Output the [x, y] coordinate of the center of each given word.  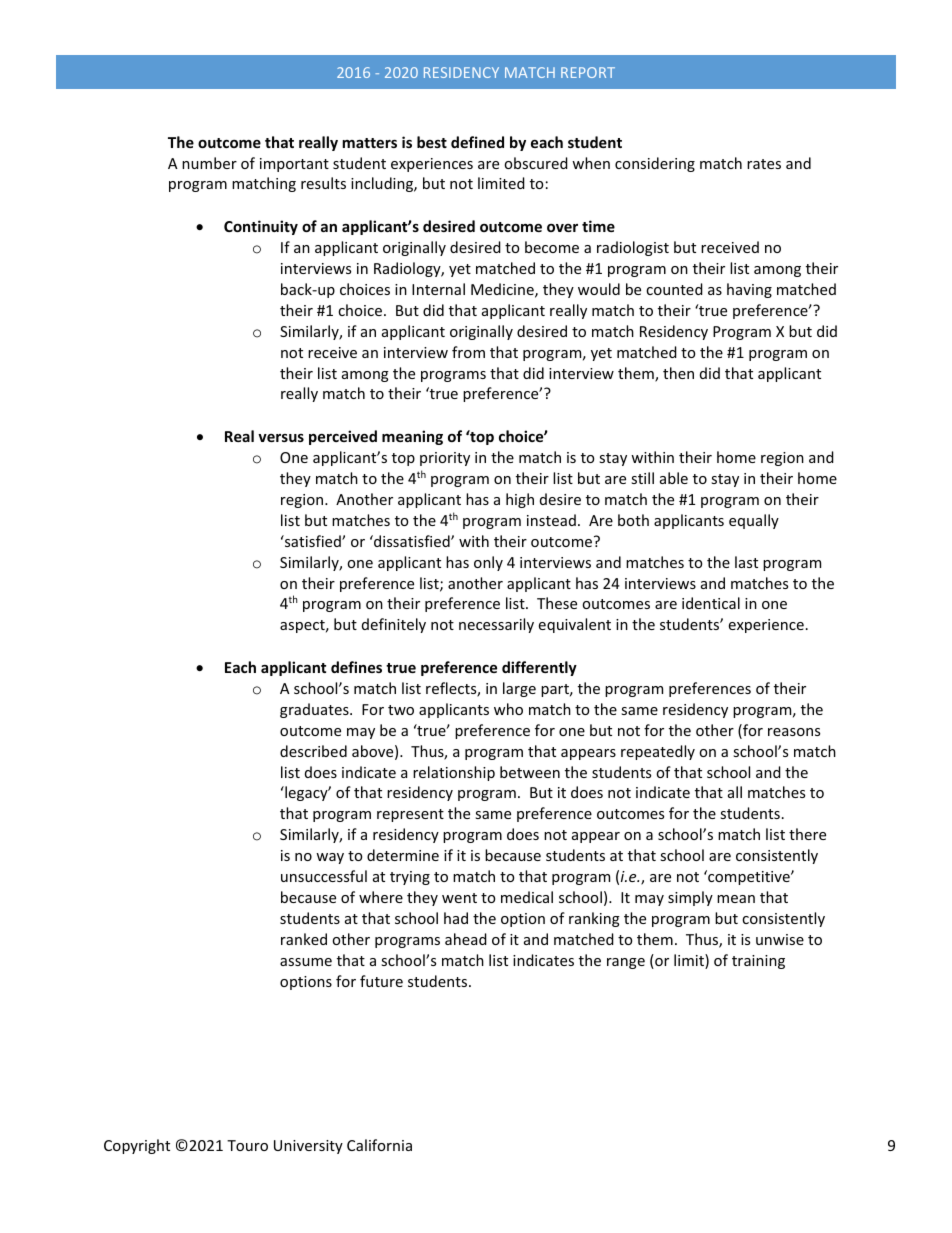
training [758, 962]
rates [764, 164]
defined [477, 142]
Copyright [137, 1146]
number [209, 163]
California [379, 1145]
